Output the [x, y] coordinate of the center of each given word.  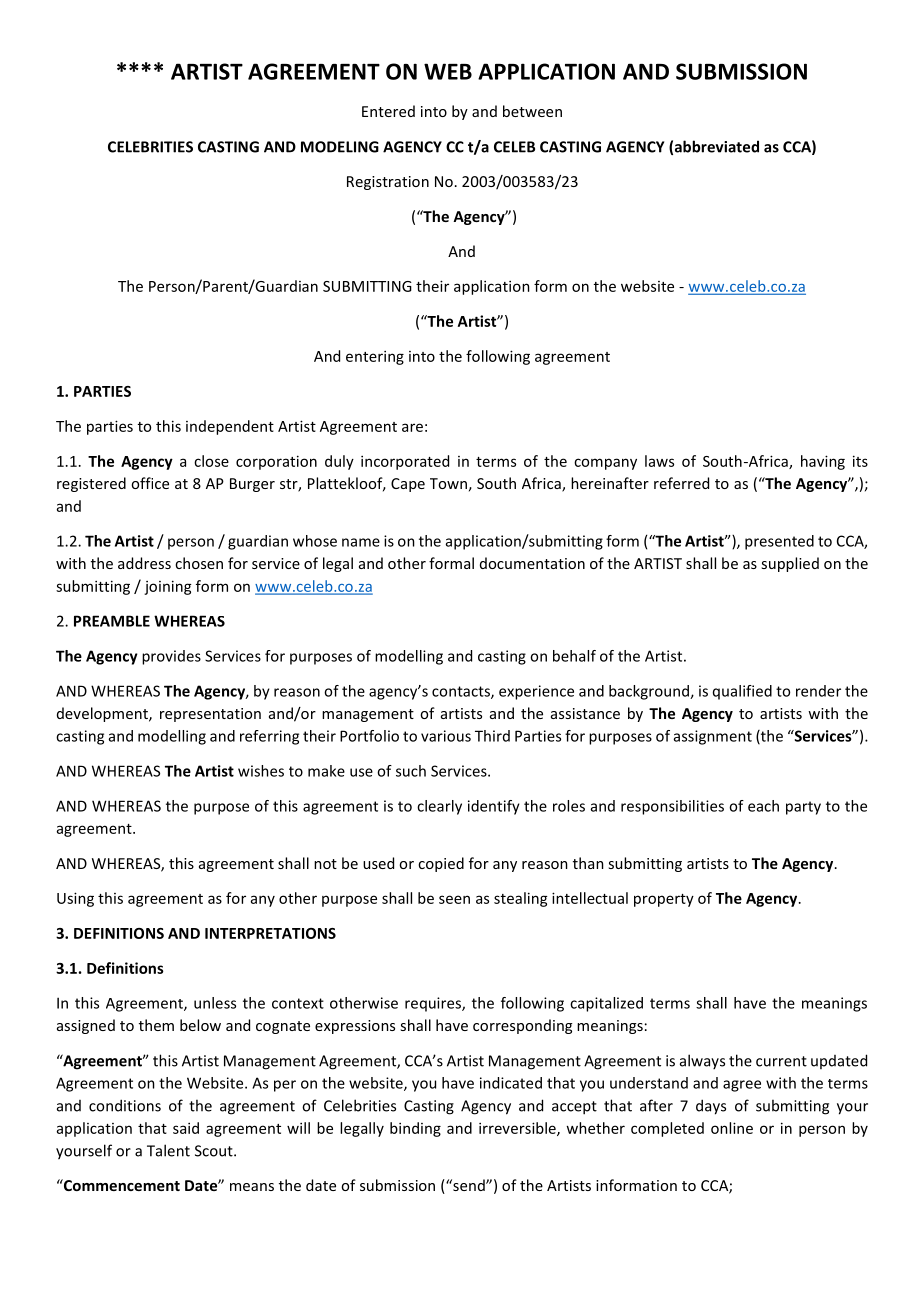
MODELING [340, 147]
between [532, 111]
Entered [388, 111]
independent [230, 427]
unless [215, 1003]
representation [210, 715]
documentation [532, 563]
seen [454, 899]
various [446, 736]
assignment [713, 737]
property [664, 900]
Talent [168, 1150]
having [823, 462]
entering [375, 357]
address [144, 563]
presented [779, 542]
